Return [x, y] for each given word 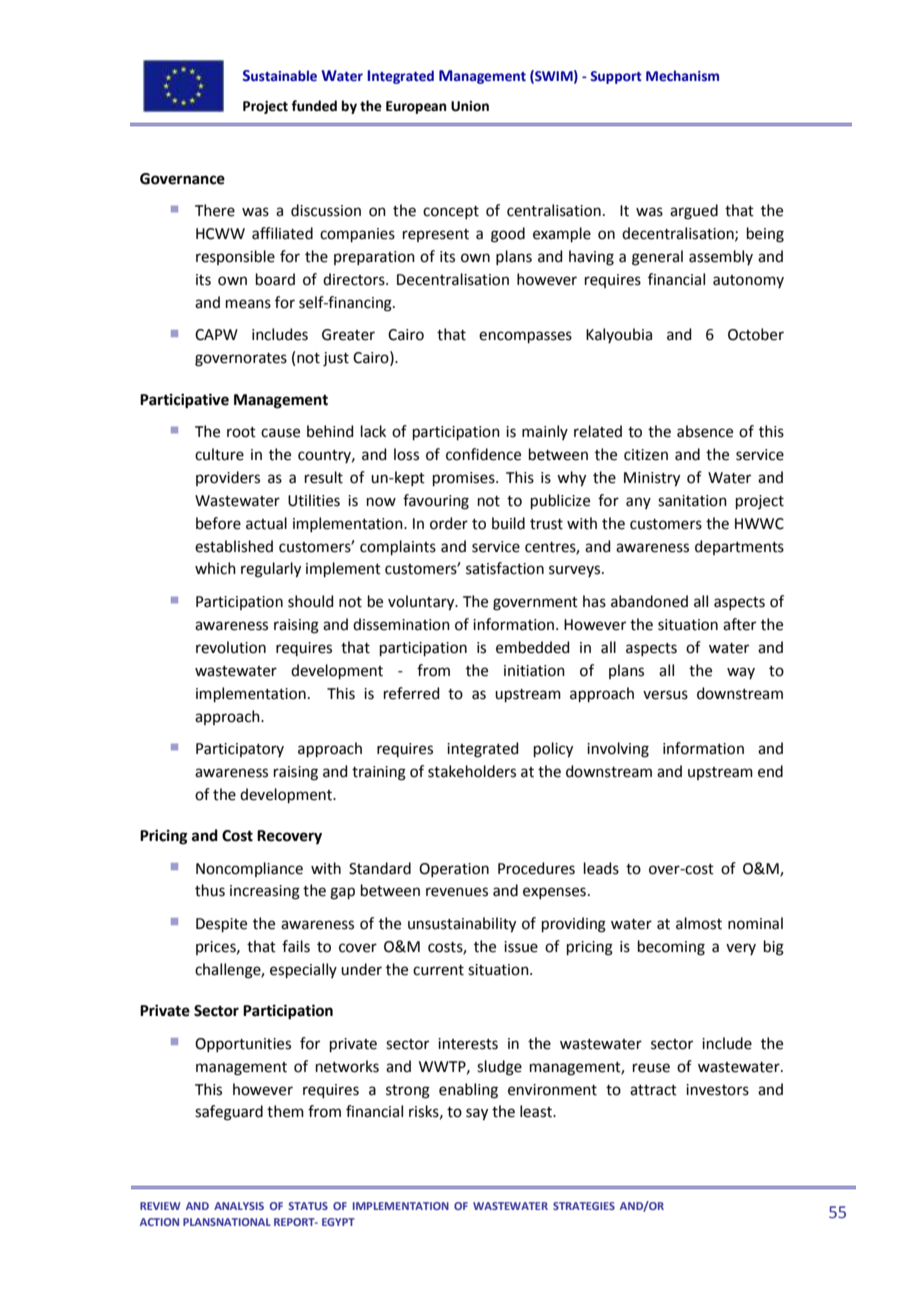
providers [228, 478]
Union [470, 106]
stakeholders [472, 771]
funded [314, 106]
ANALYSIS [239, 1206]
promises [465, 479]
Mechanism [682, 75]
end [770, 771]
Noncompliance [249, 869]
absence [705, 431]
